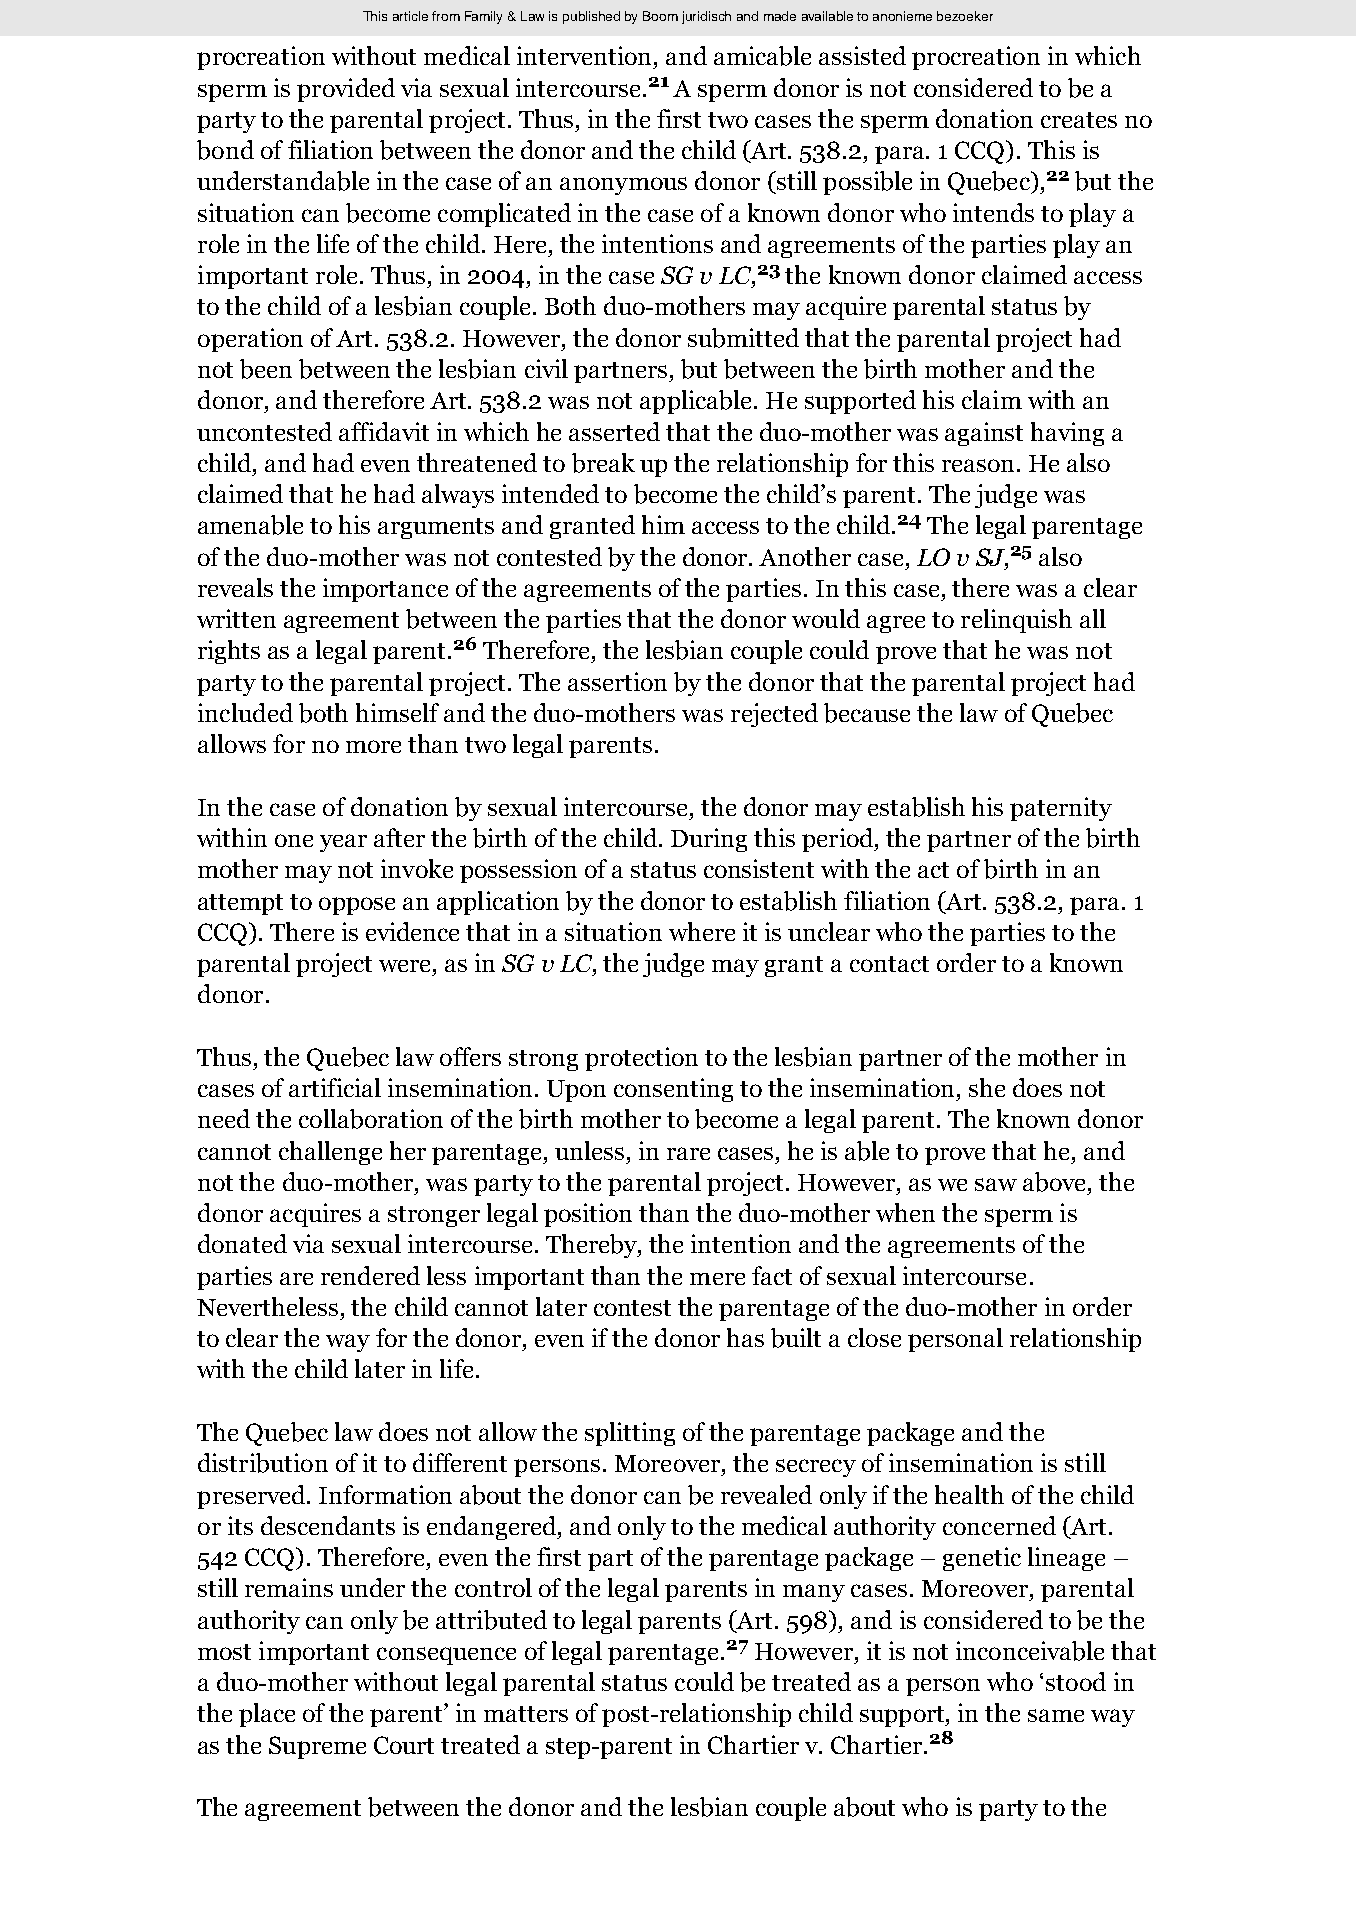 This screenshot has height=1919, width=1356. What do you see at coordinates (317, 1747) in the screenshot?
I see `Supreme` at bounding box center [317, 1747].
